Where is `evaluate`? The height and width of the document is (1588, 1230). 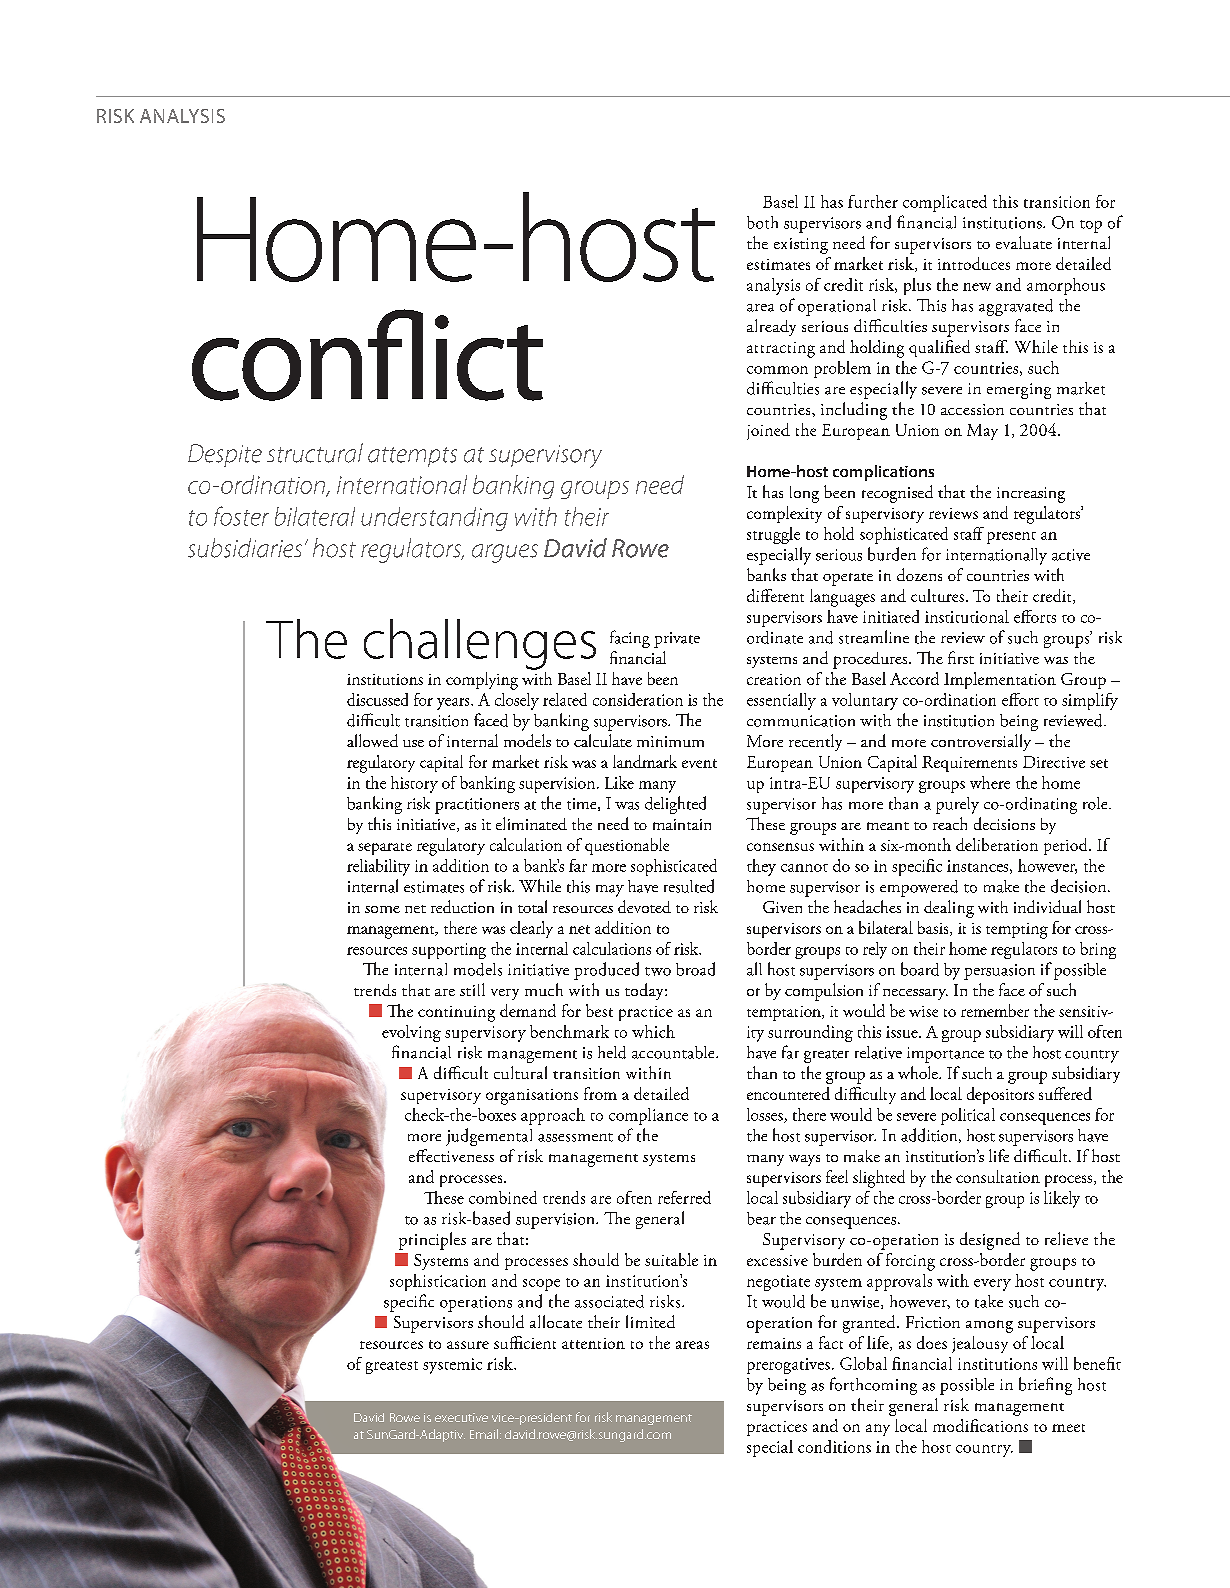 evaluate is located at coordinates (1024, 242).
